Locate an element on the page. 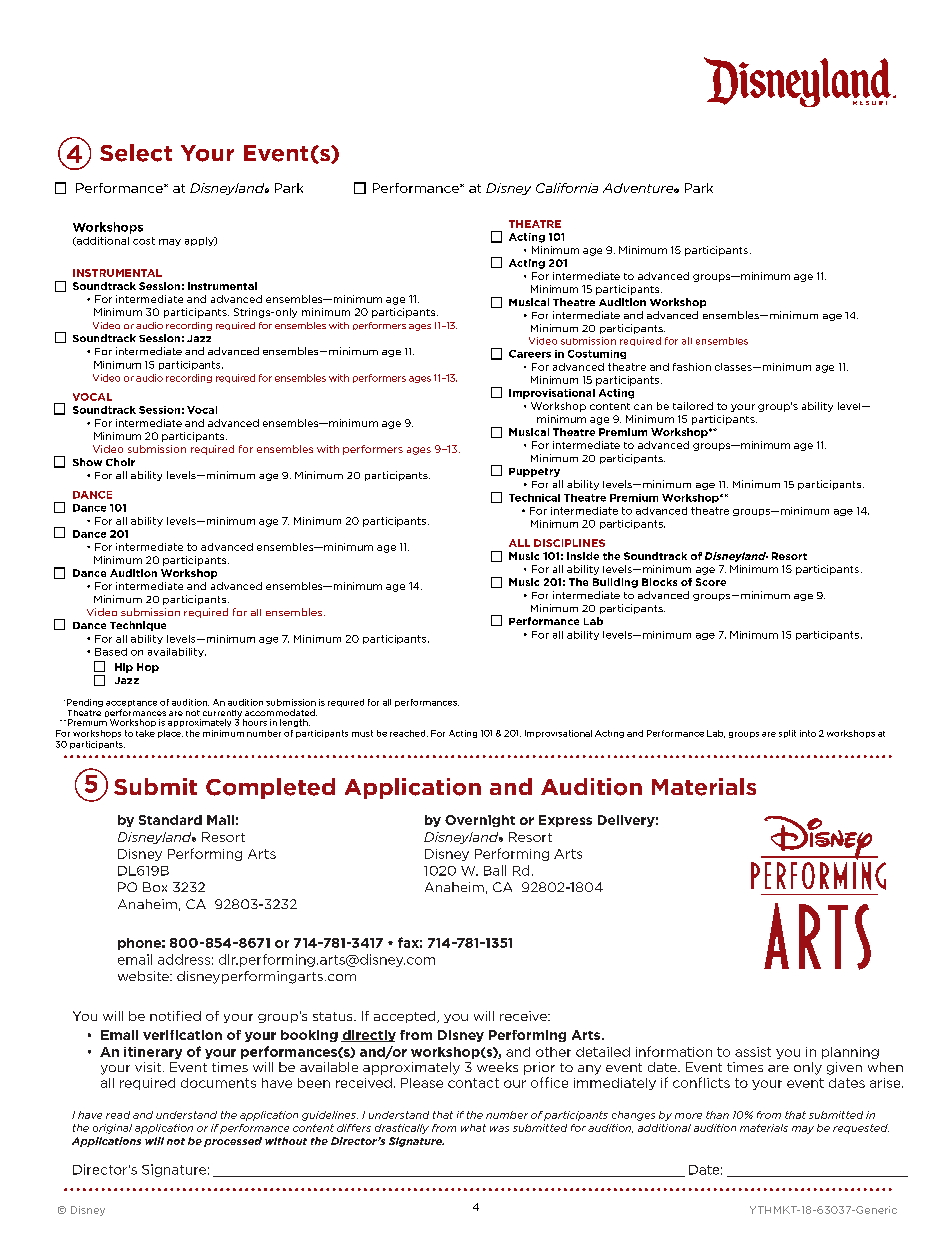  documents is located at coordinates (218, 1083).
